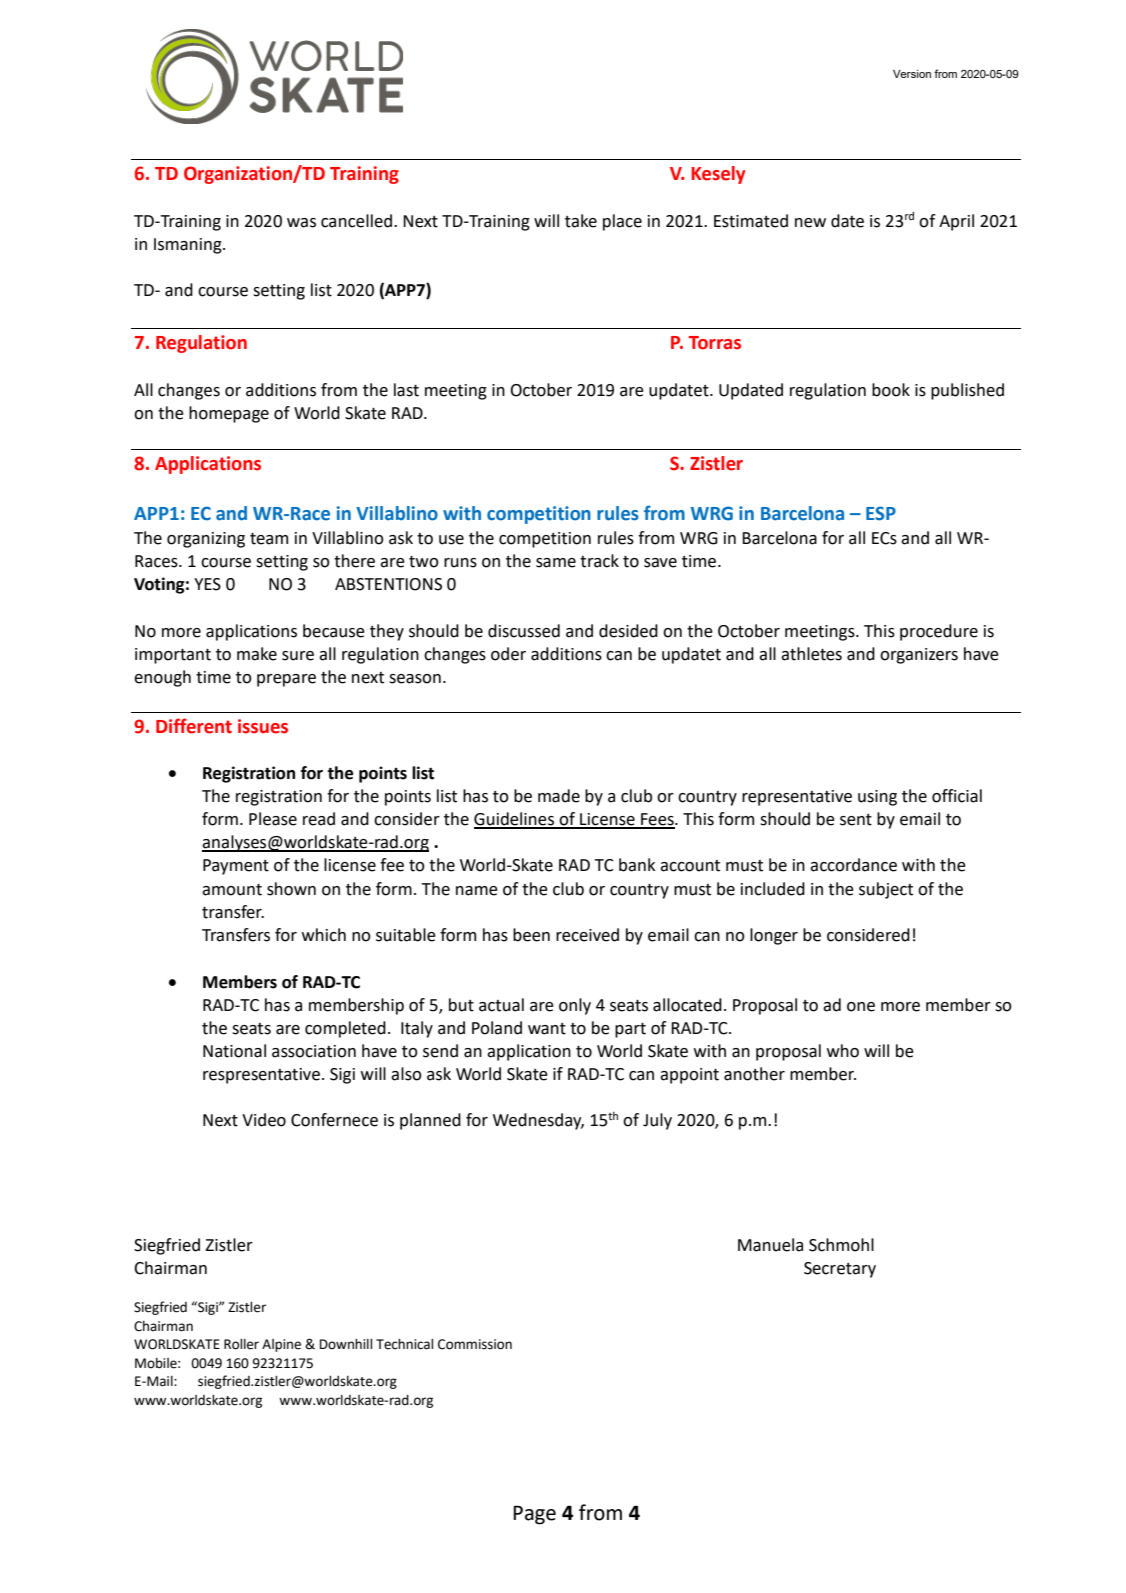 This document has width=1126, height=1593. I want to click on Roller, so click(241, 1344).
